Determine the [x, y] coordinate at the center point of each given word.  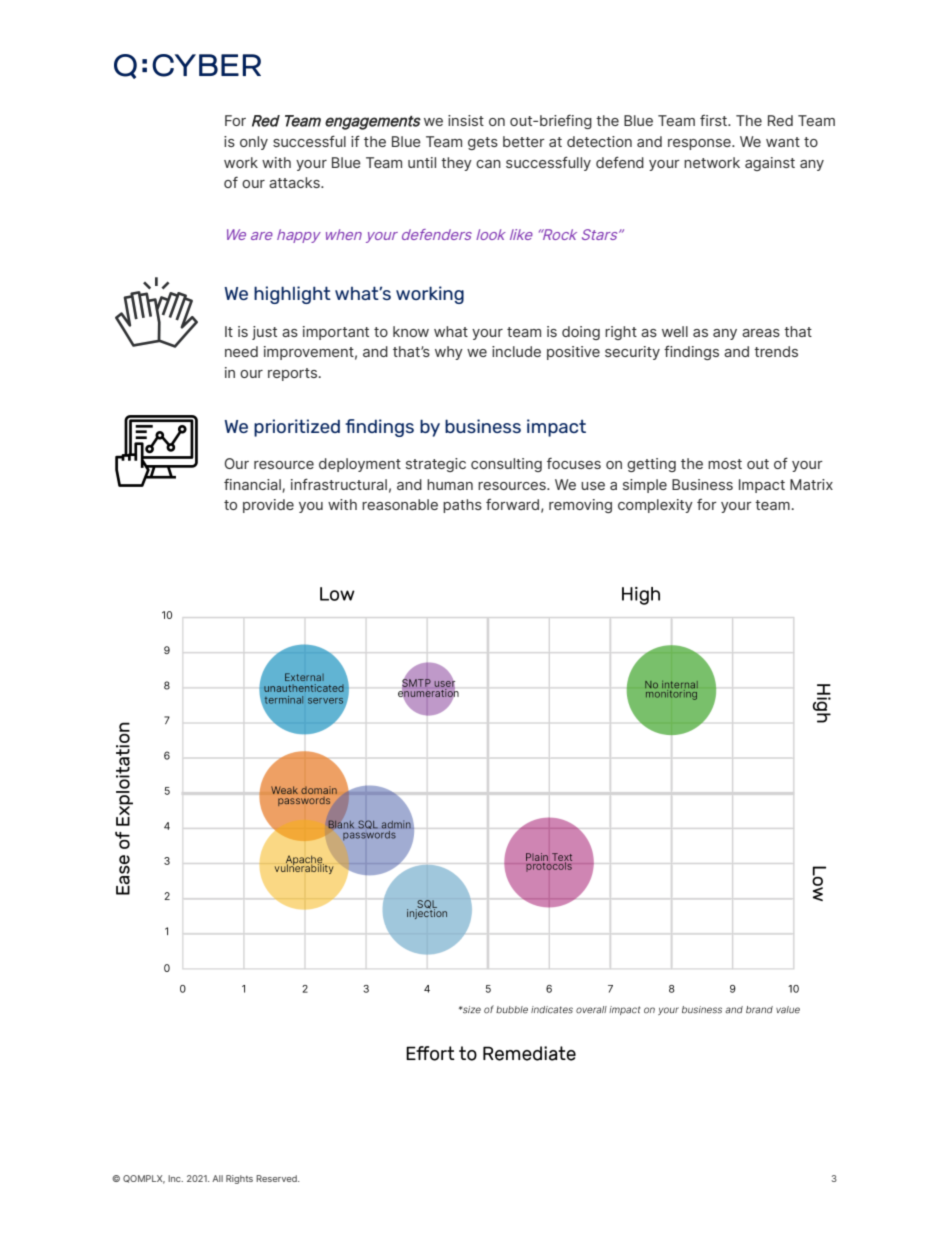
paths [462, 506]
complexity [655, 506]
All [217, 1178]
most [725, 464]
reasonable [400, 504]
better [524, 141]
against [770, 164]
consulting [506, 465]
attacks [295, 182]
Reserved [277, 1178]
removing [580, 506]
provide [268, 506]
